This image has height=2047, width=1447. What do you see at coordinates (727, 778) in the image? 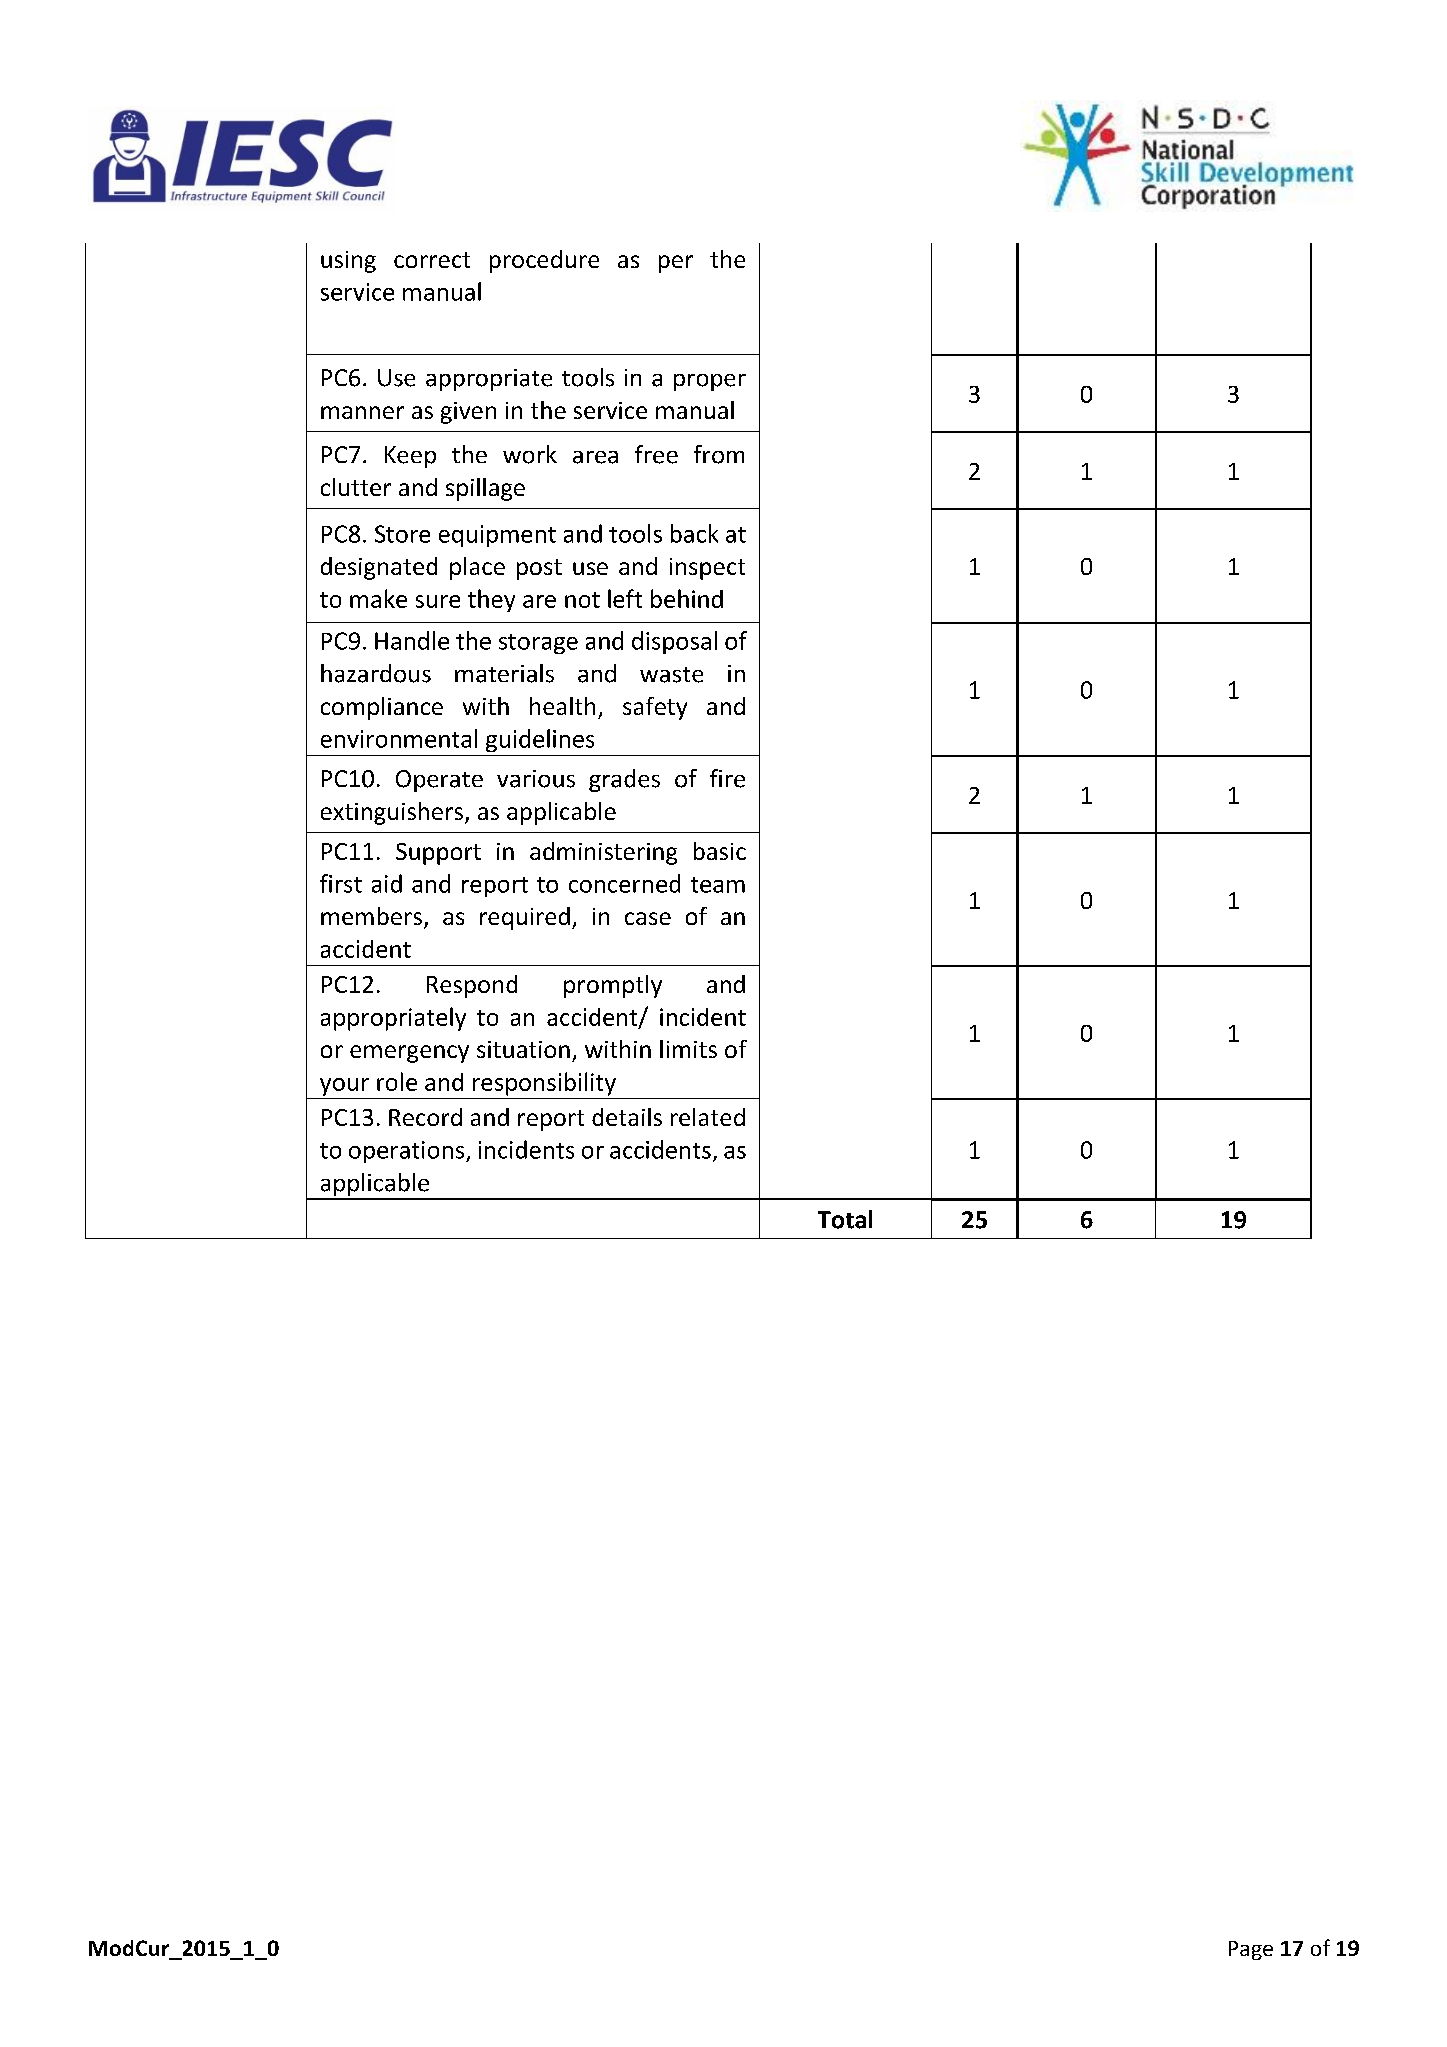
I see `fire` at bounding box center [727, 778].
